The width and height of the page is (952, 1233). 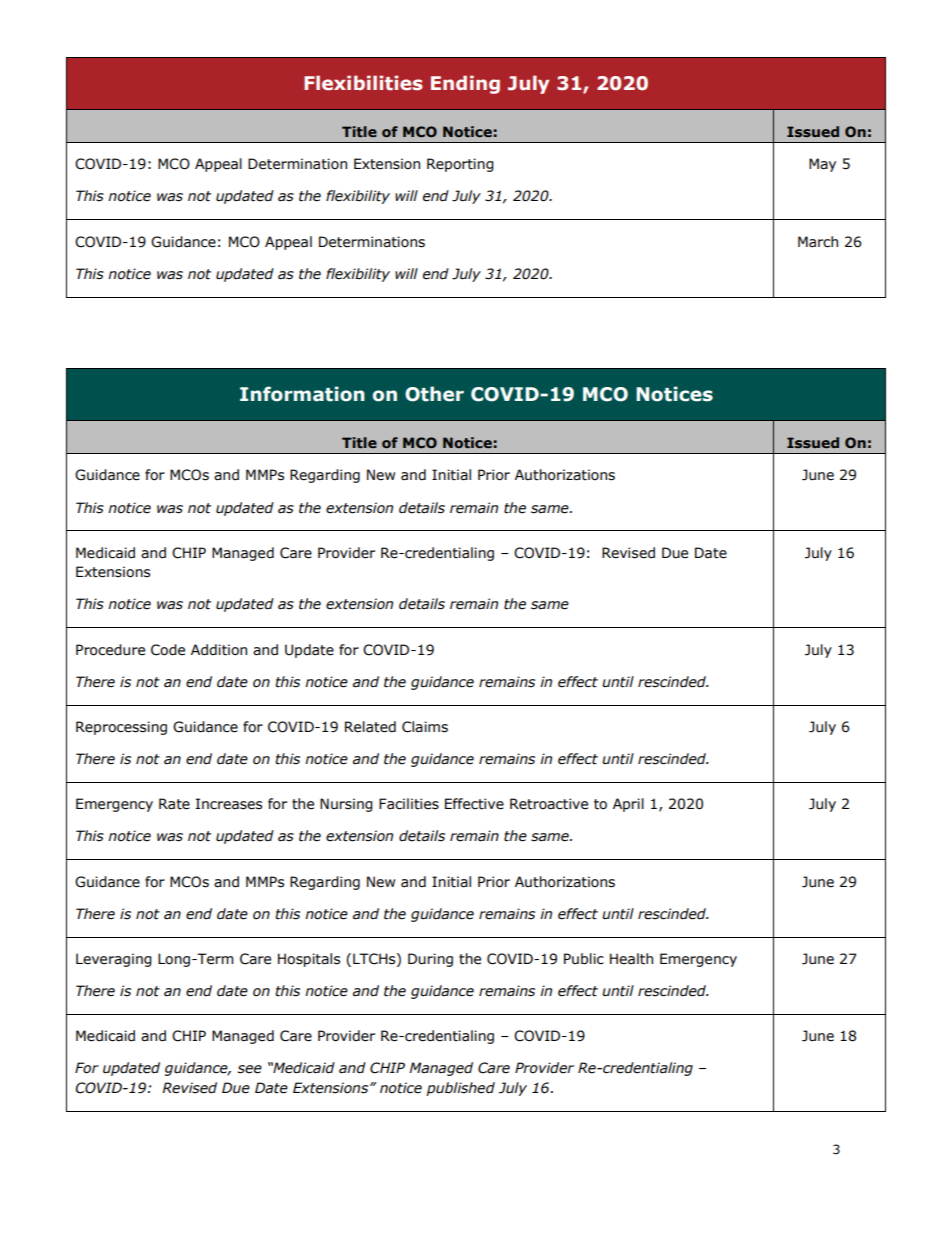 I want to click on Claims, so click(x=425, y=727).
